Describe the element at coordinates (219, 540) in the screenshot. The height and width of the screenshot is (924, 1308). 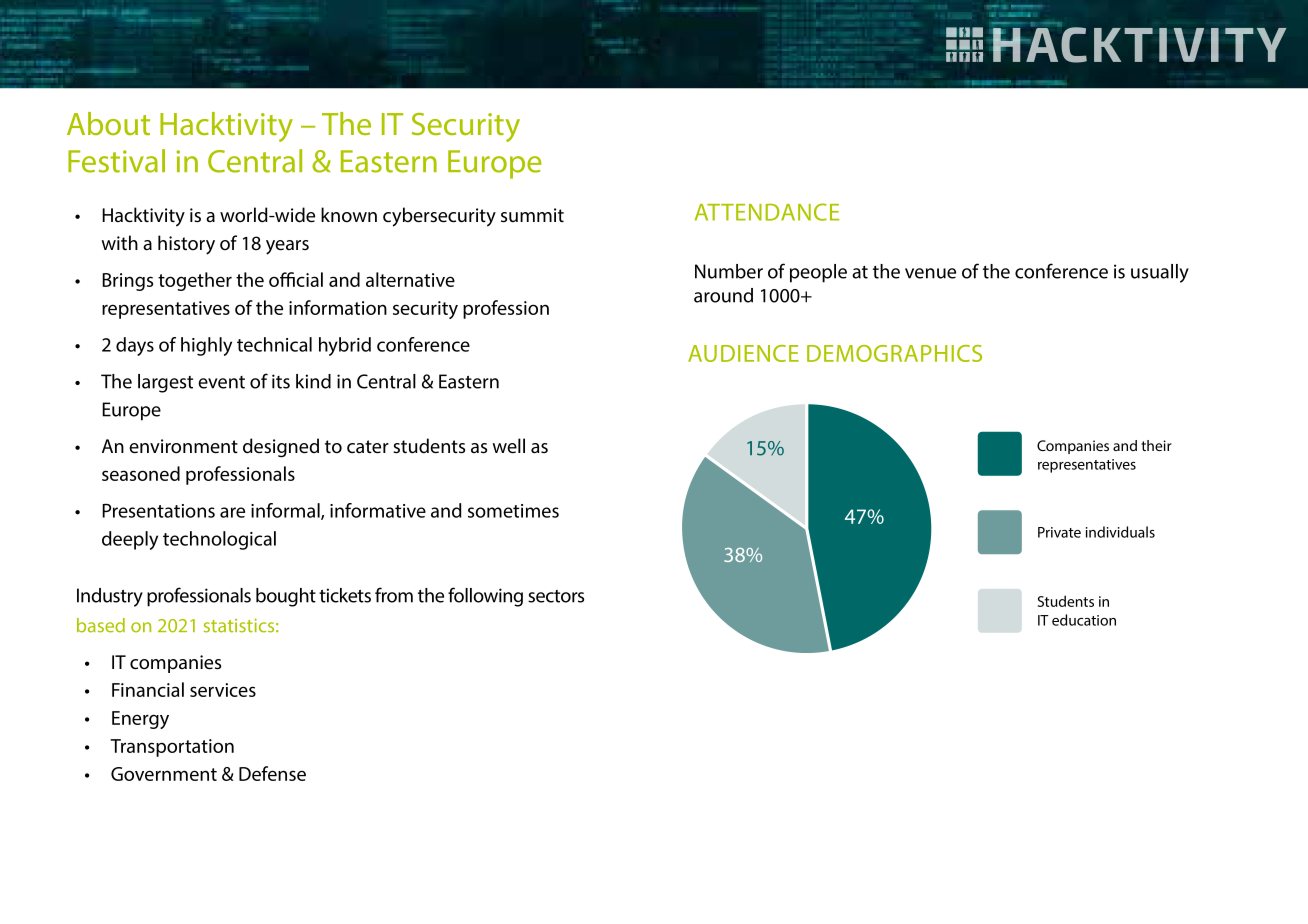
I see `technological` at that location.
